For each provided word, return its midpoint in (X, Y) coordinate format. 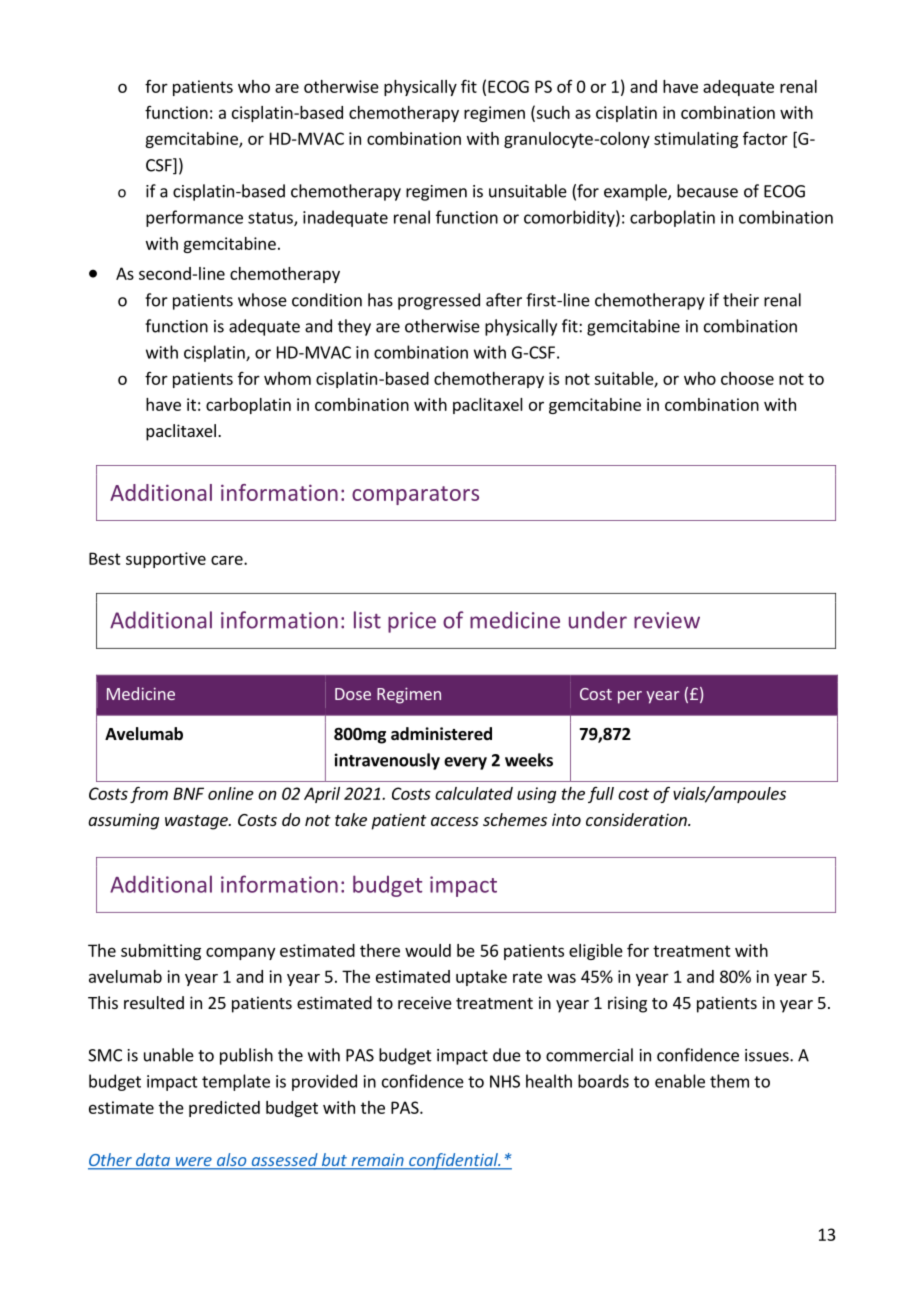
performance (194, 218)
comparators (415, 495)
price (412, 622)
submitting (161, 952)
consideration (637, 819)
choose (747, 378)
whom (287, 378)
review (667, 620)
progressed (439, 301)
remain (377, 1161)
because (707, 191)
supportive (166, 560)
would (428, 950)
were (193, 1163)
